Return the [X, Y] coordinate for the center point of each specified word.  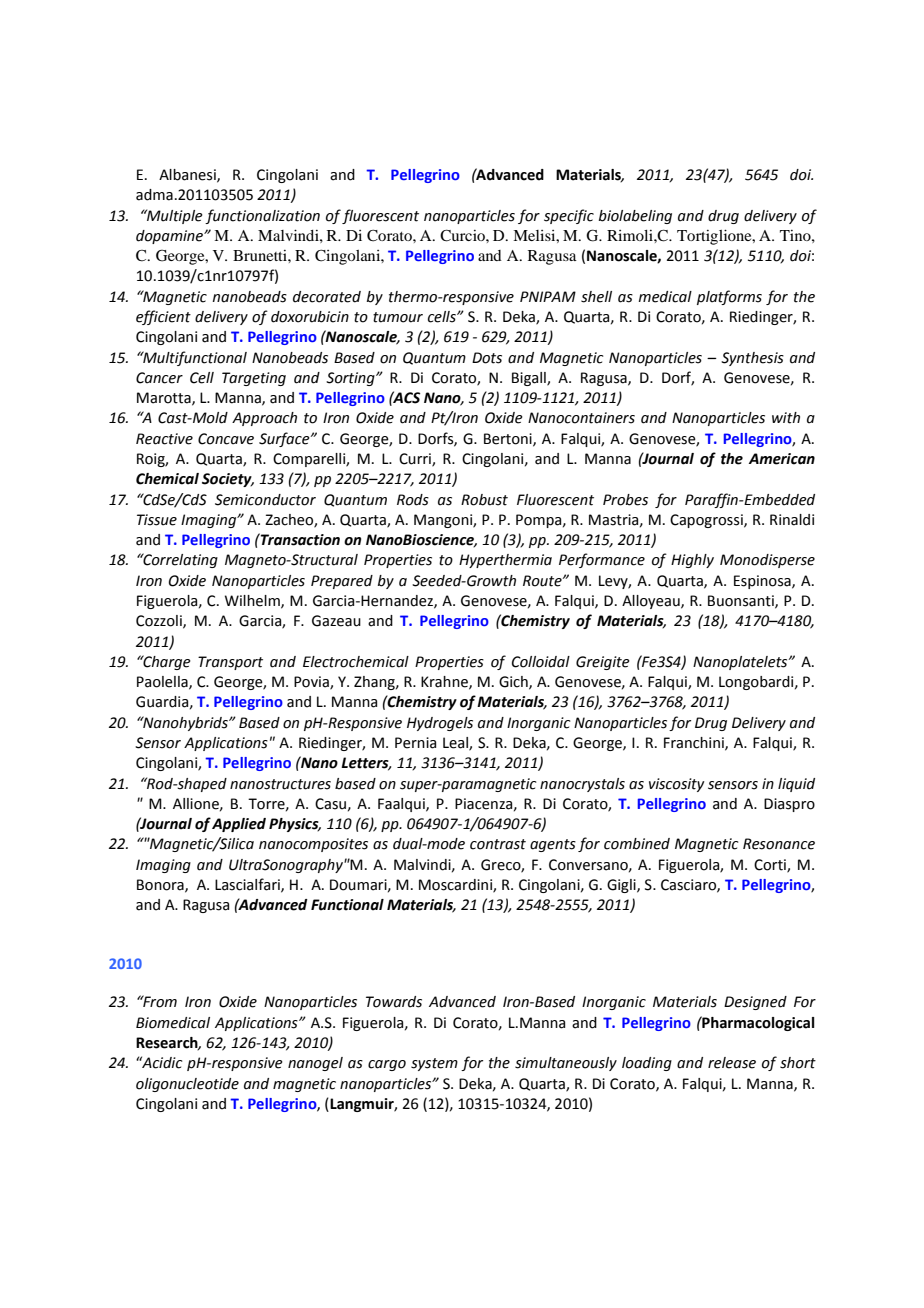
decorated [327, 297]
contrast [498, 844]
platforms [729, 297]
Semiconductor [265, 500]
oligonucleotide [187, 1085]
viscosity [676, 785]
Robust [484, 500]
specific [569, 216]
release [732, 1063]
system [434, 1064]
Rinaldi [792, 520]
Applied [239, 825]
